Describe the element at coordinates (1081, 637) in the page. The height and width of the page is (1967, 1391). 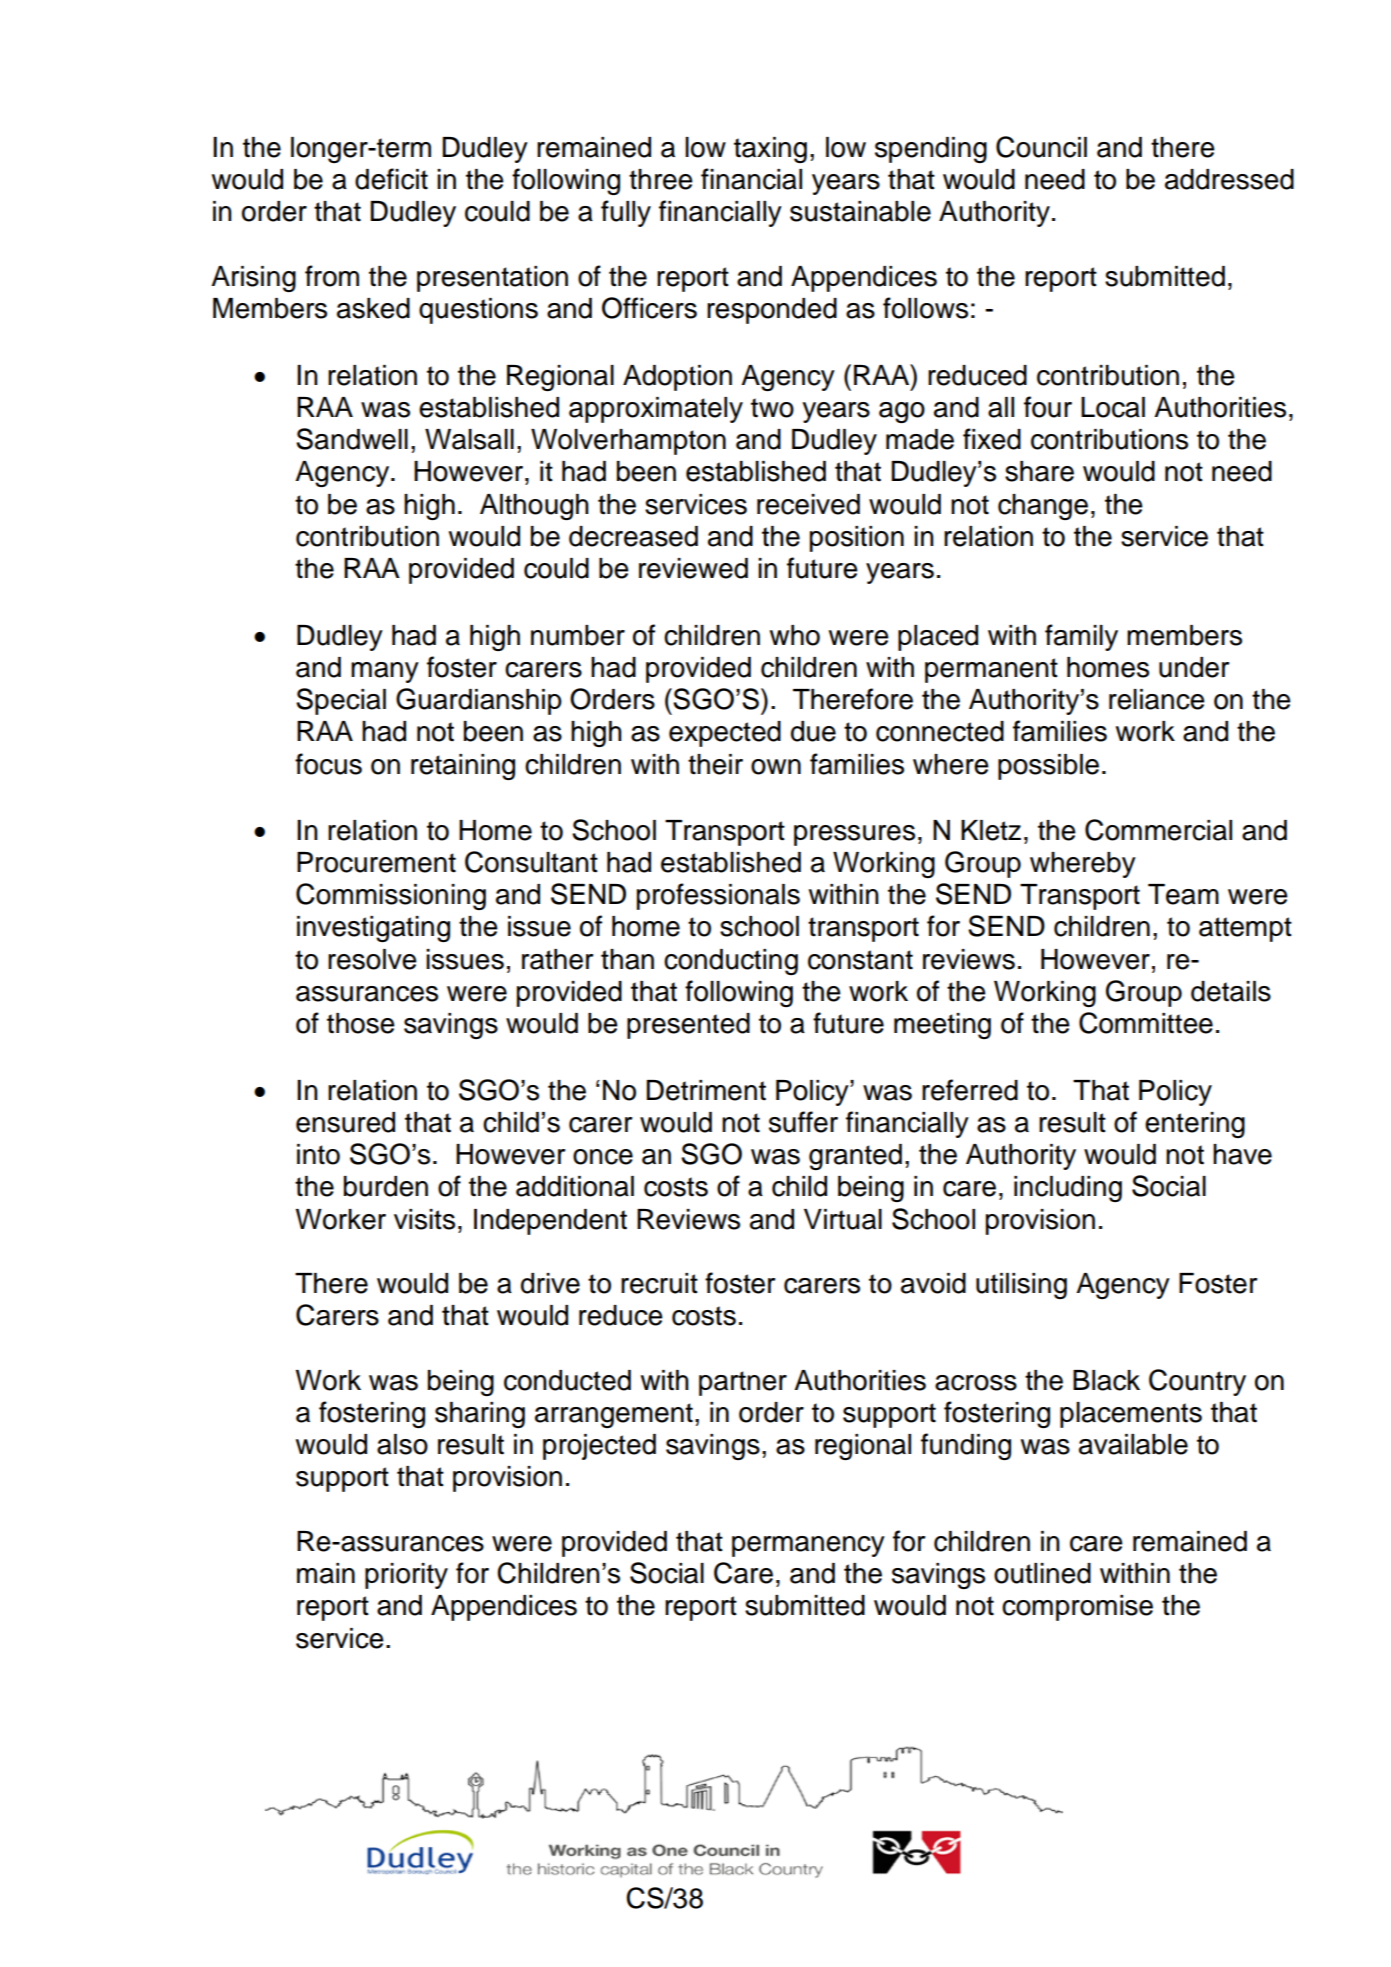
I see `family` at that location.
